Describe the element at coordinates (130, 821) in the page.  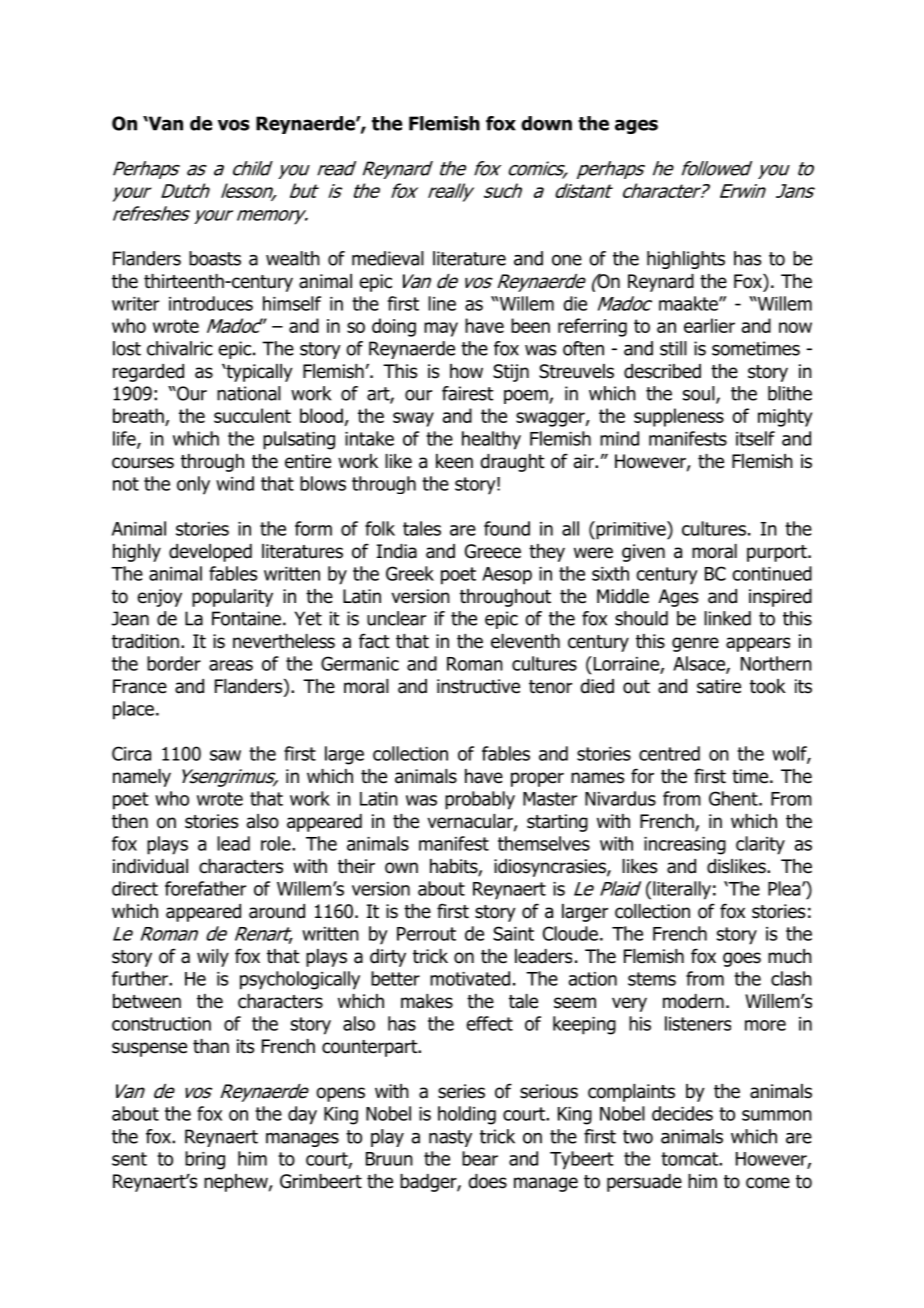
I see `then` at that location.
